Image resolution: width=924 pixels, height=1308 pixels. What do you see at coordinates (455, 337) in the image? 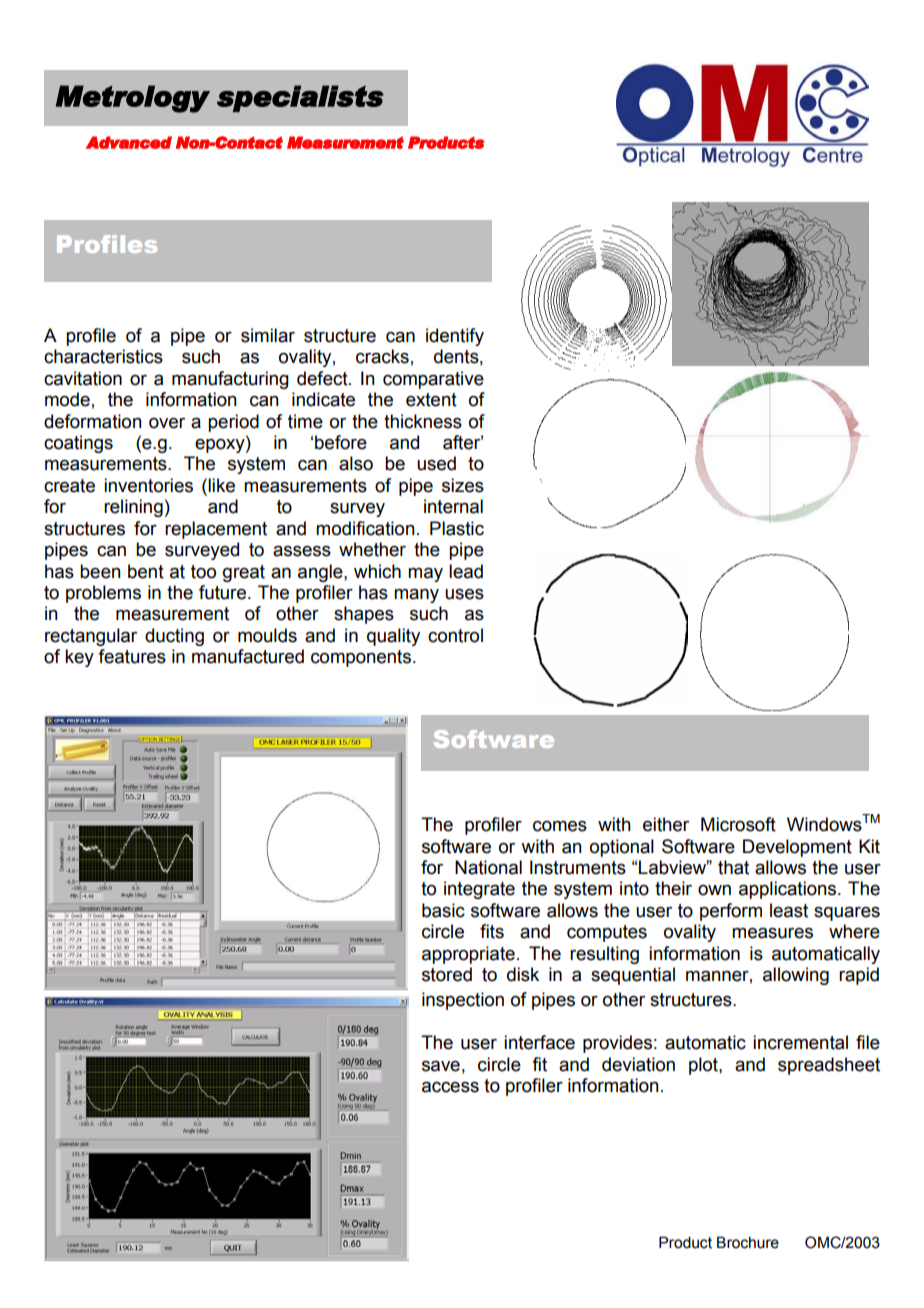
I see `identify` at bounding box center [455, 337].
